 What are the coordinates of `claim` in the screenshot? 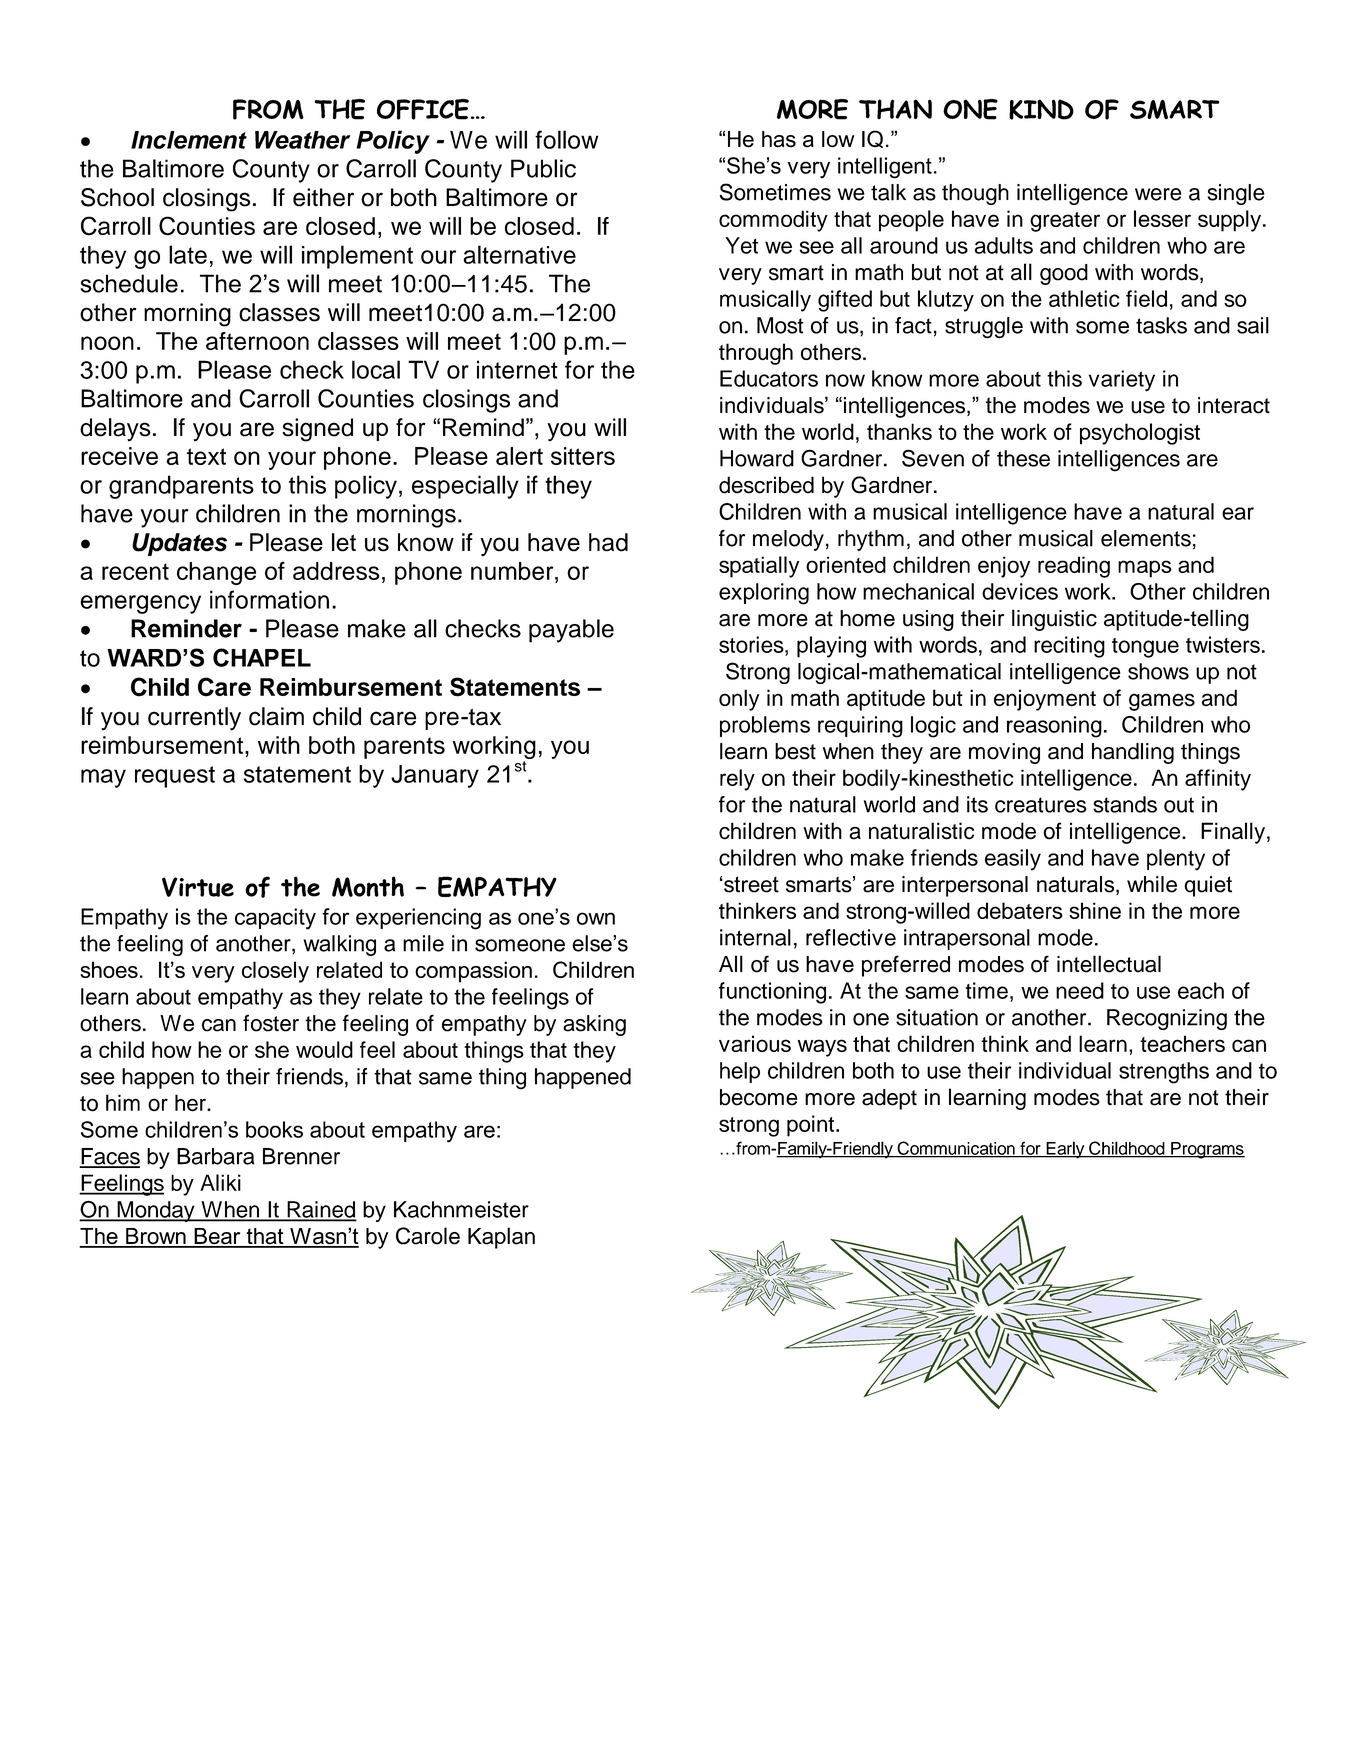 It's located at (276, 716).
